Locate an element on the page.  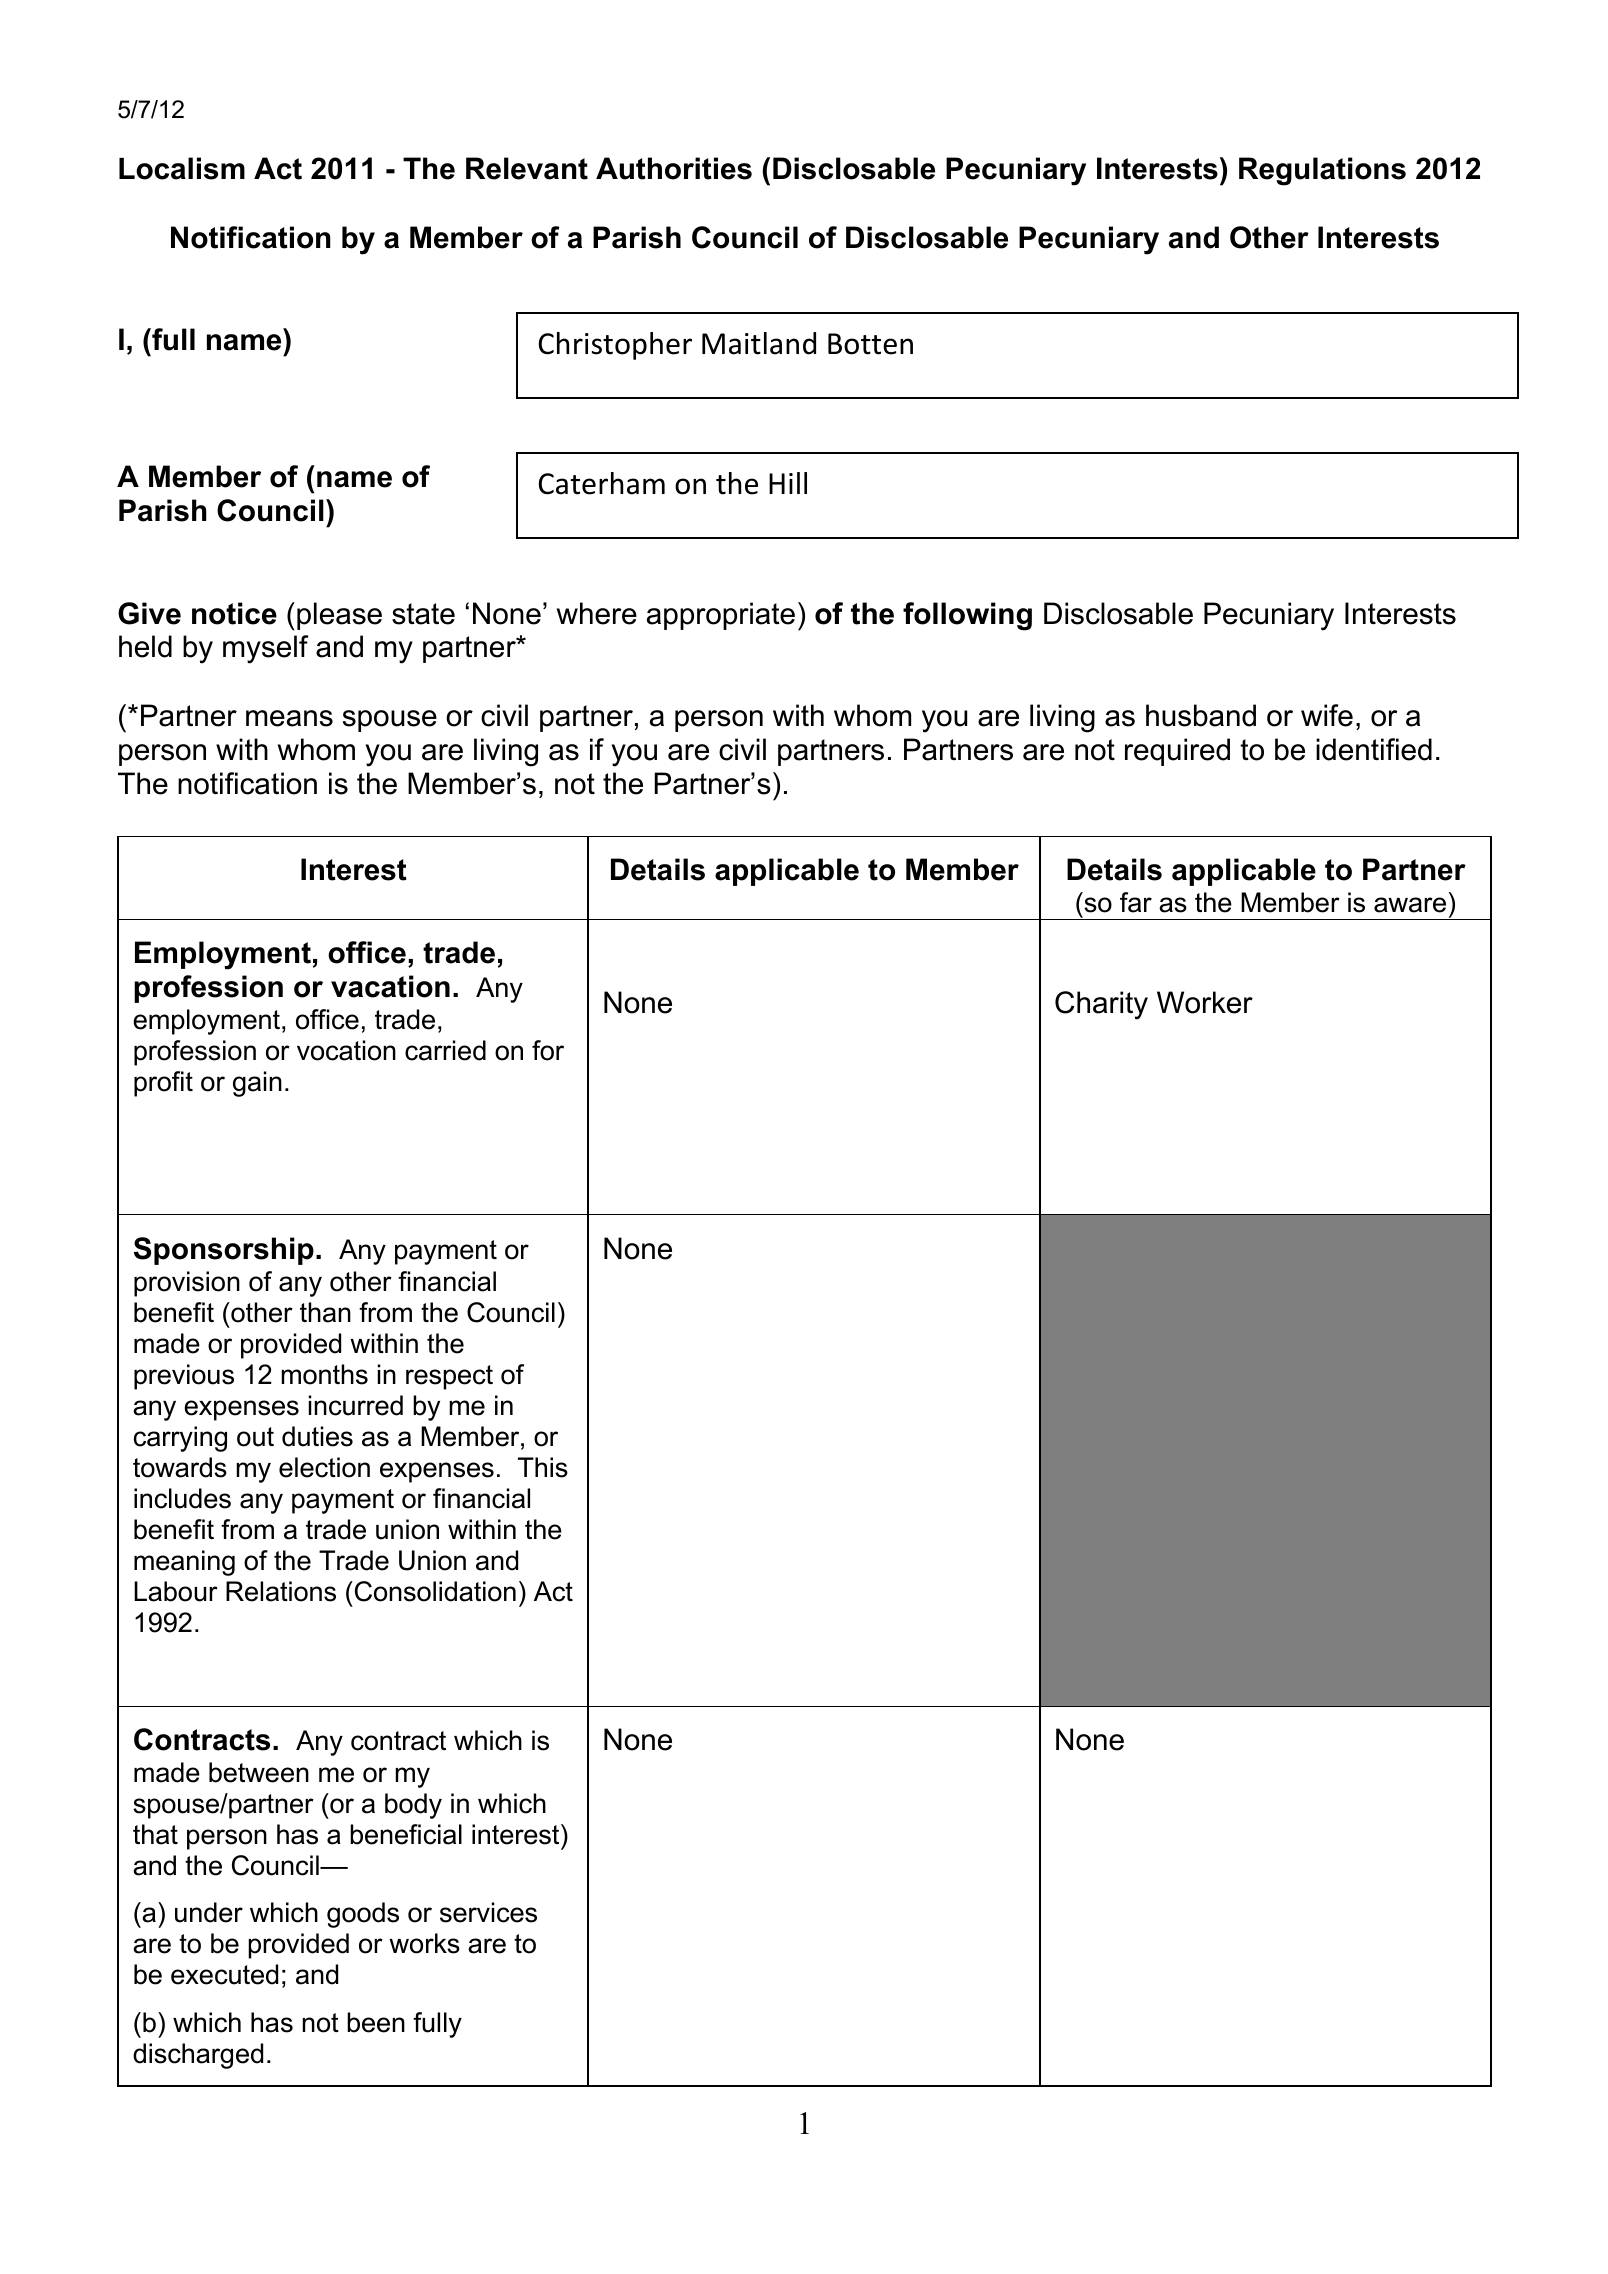
Localism is located at coordinates (182, 168).
